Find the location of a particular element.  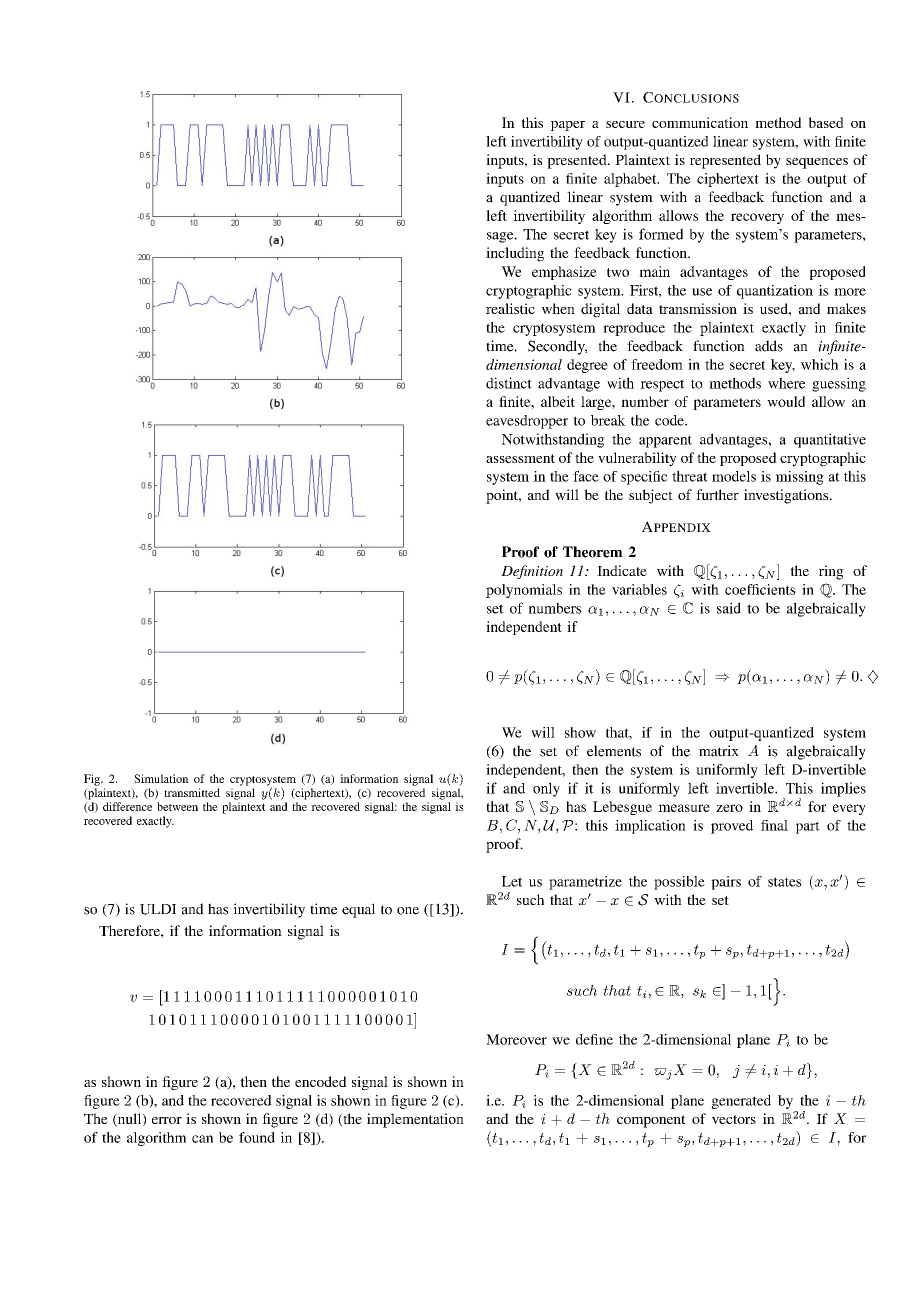

can is located at coordinates (202, 1139).
